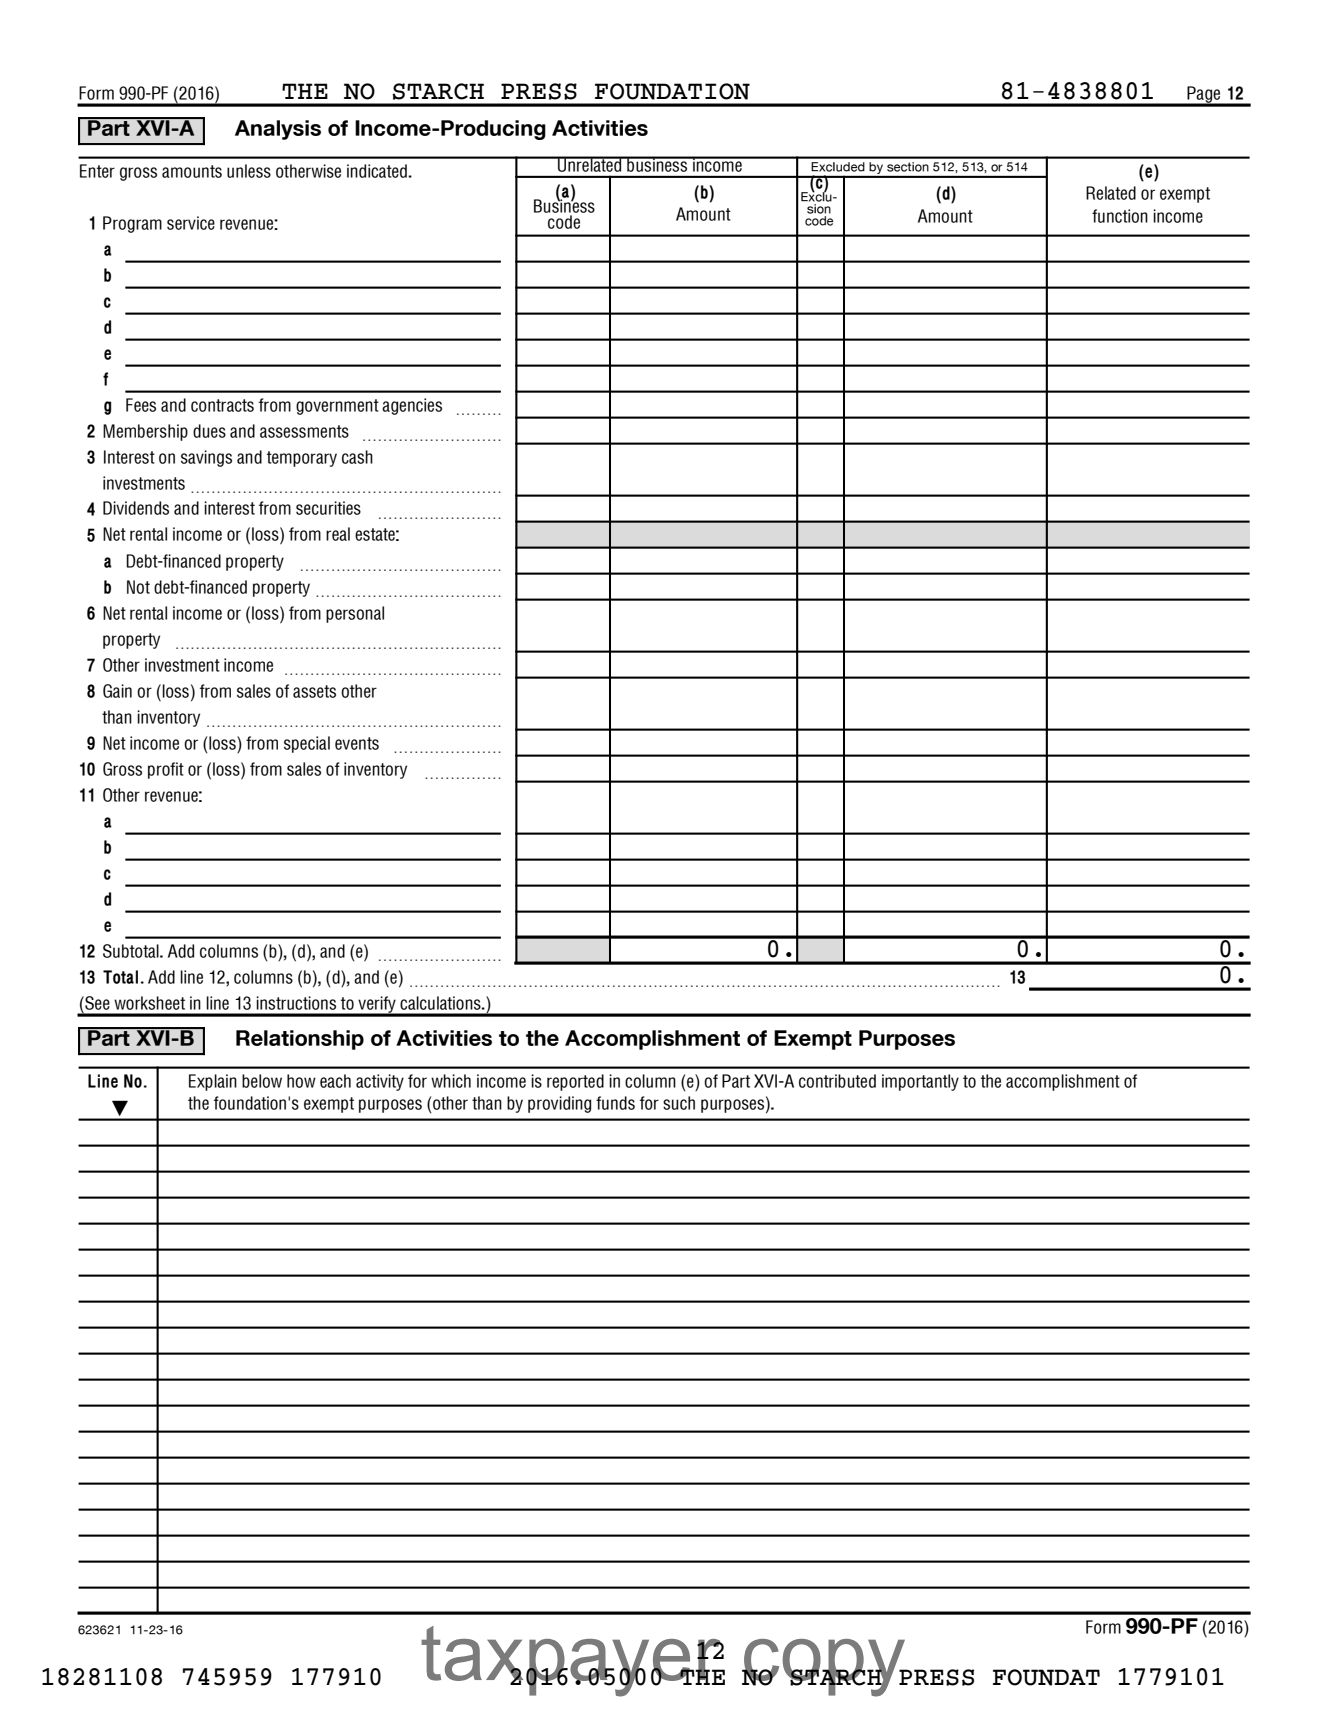  Describe the element at coordinates (378, 171) in the image. I see `indicated` at that location.
